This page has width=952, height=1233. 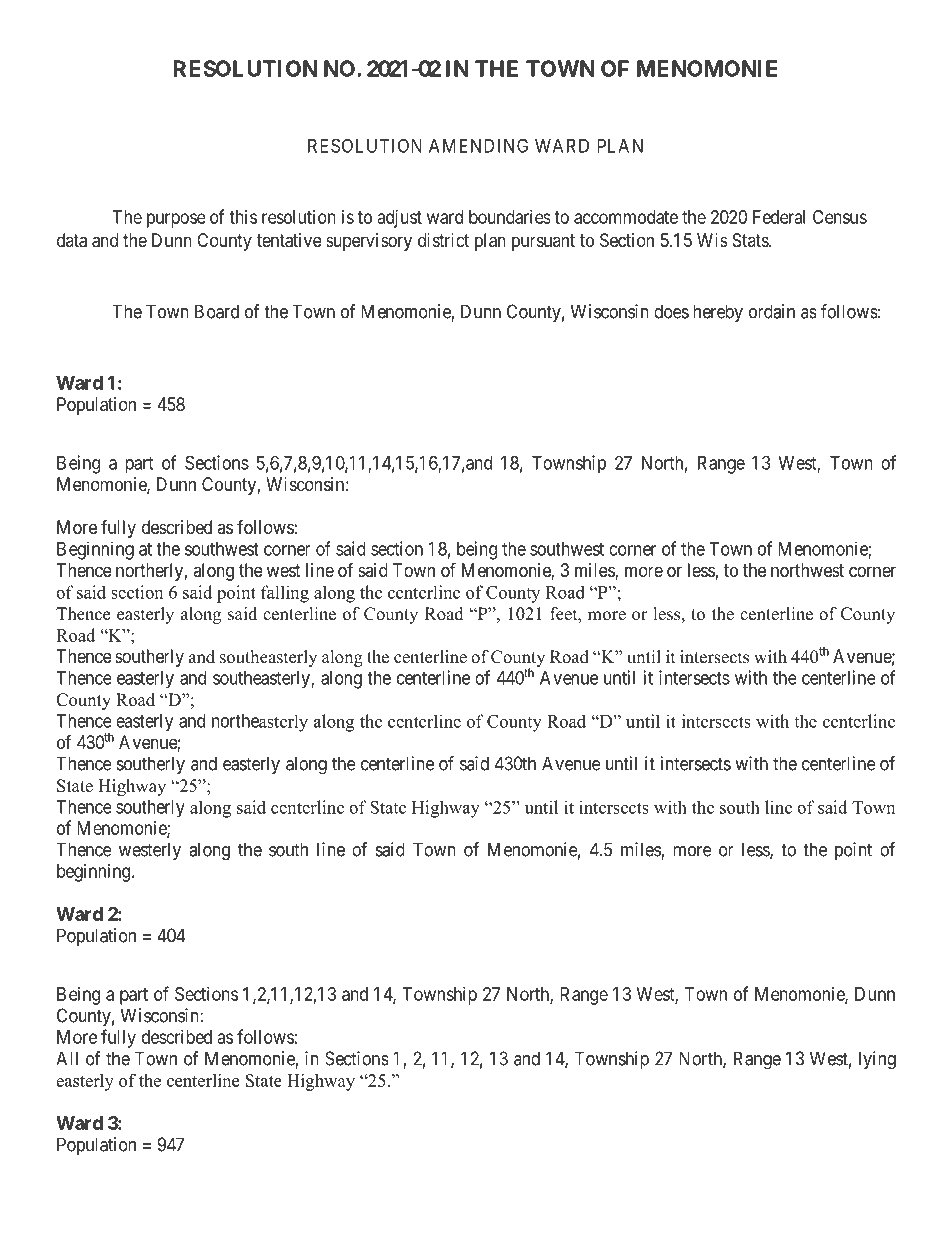 I want to click on Federal, so click(x=779, y=217).
